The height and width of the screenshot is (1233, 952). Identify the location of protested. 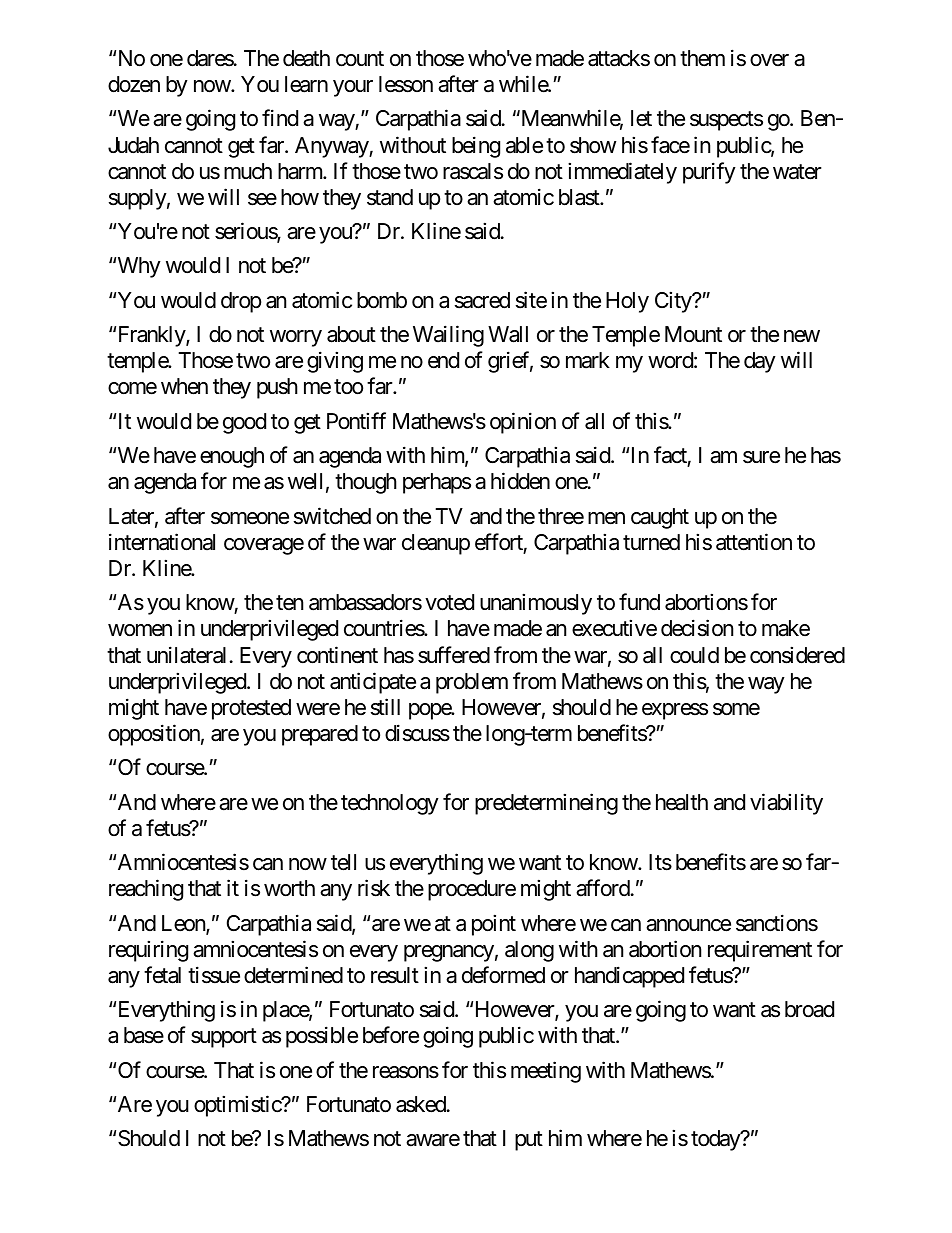
(251, 709).
